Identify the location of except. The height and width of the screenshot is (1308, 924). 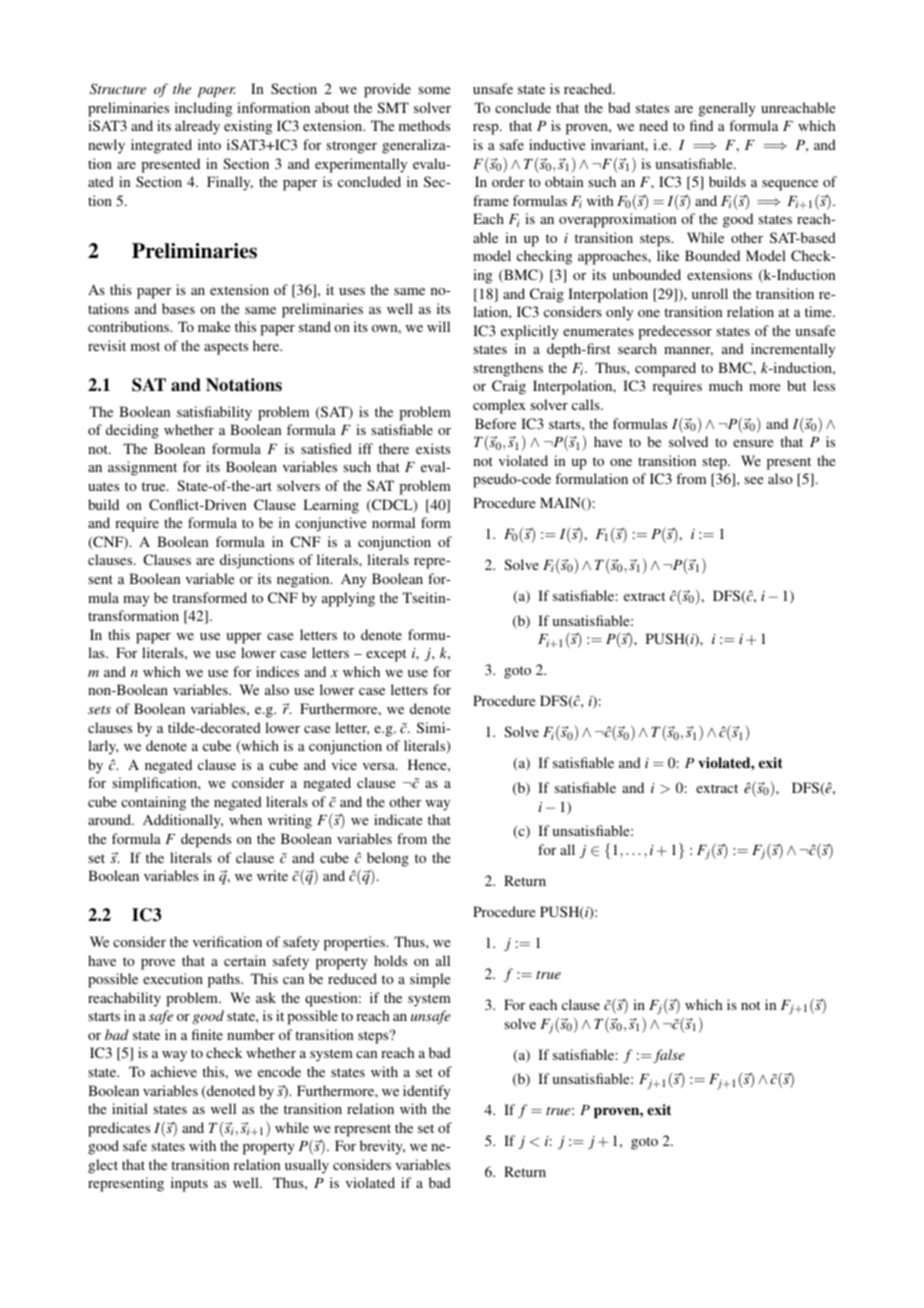
(386, 655).
